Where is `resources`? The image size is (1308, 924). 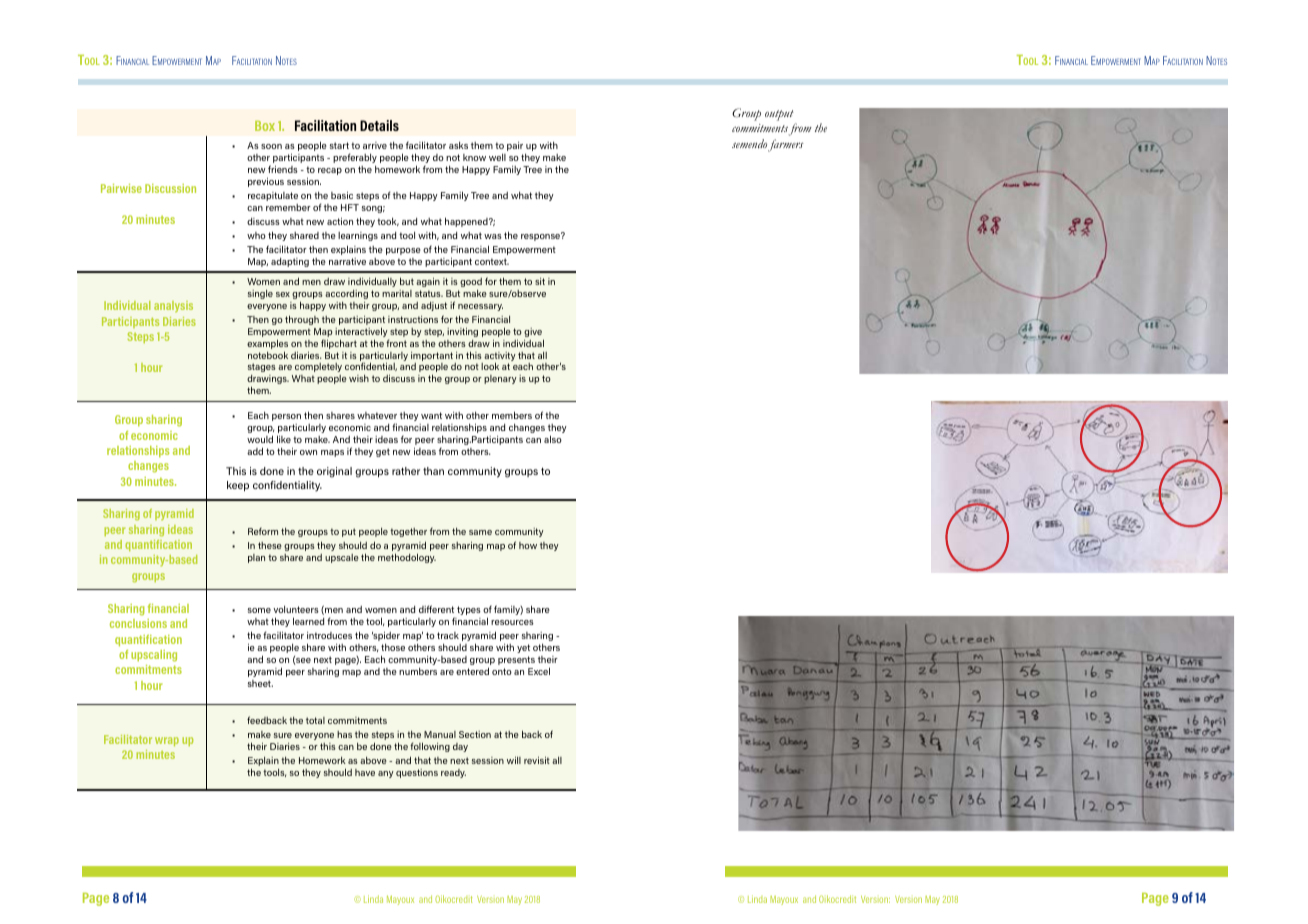 resources is located at coordinates (512, 622).
